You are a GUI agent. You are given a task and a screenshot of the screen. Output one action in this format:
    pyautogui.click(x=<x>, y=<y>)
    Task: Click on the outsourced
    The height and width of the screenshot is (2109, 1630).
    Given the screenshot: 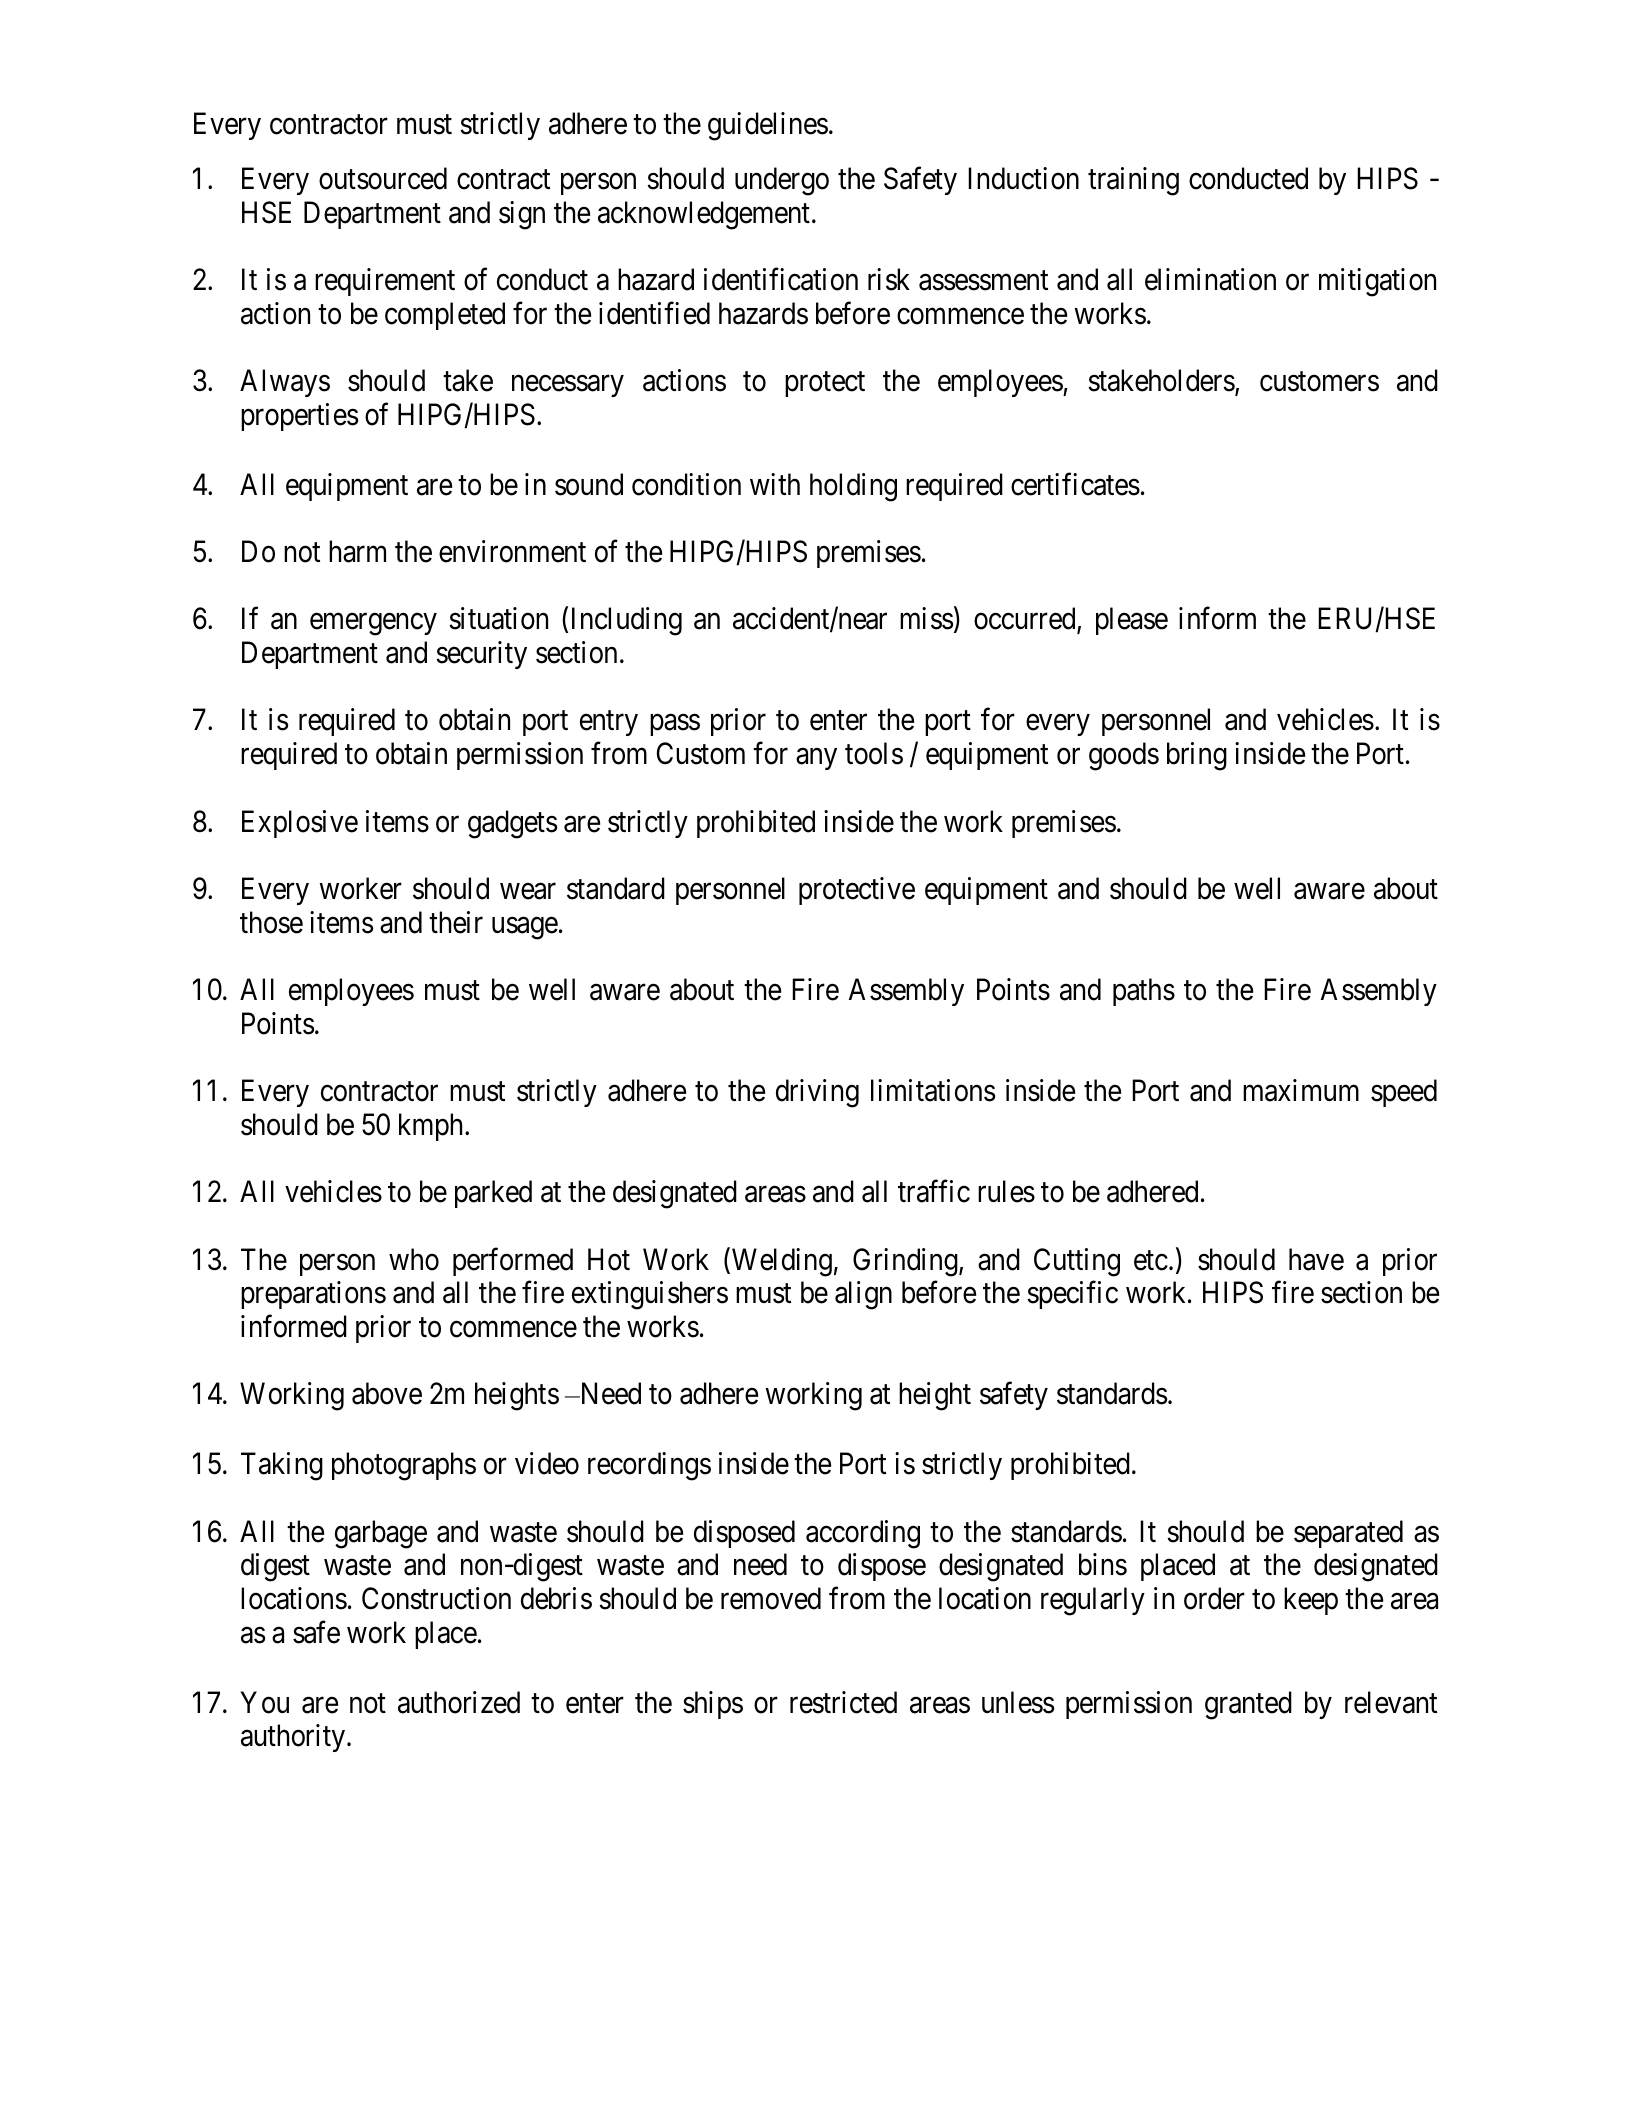 What is the action you would take?
    pyautogui.click(x=383, y=178)
